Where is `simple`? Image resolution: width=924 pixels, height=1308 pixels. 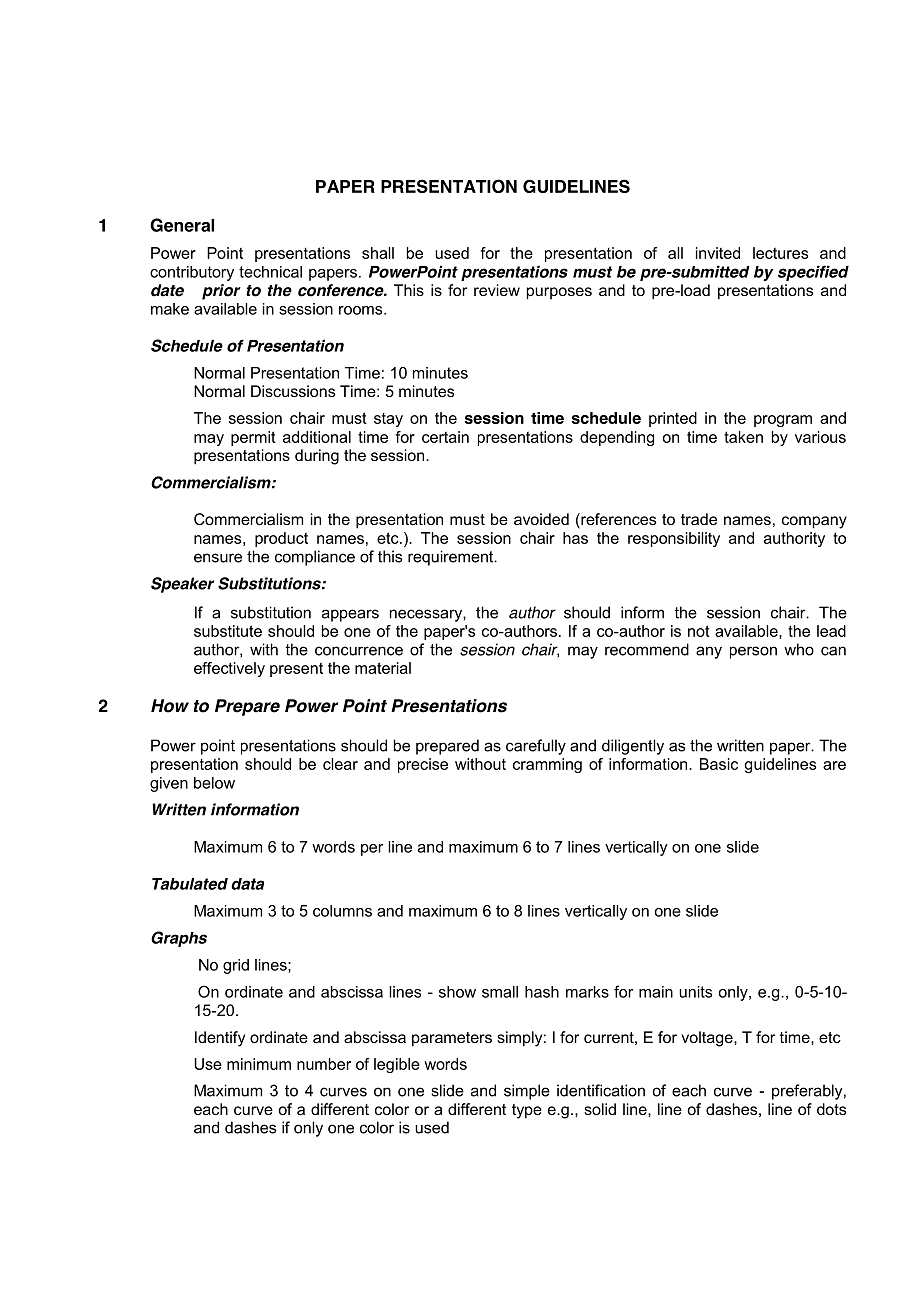
simple is located at coordinates (527, 1092).
